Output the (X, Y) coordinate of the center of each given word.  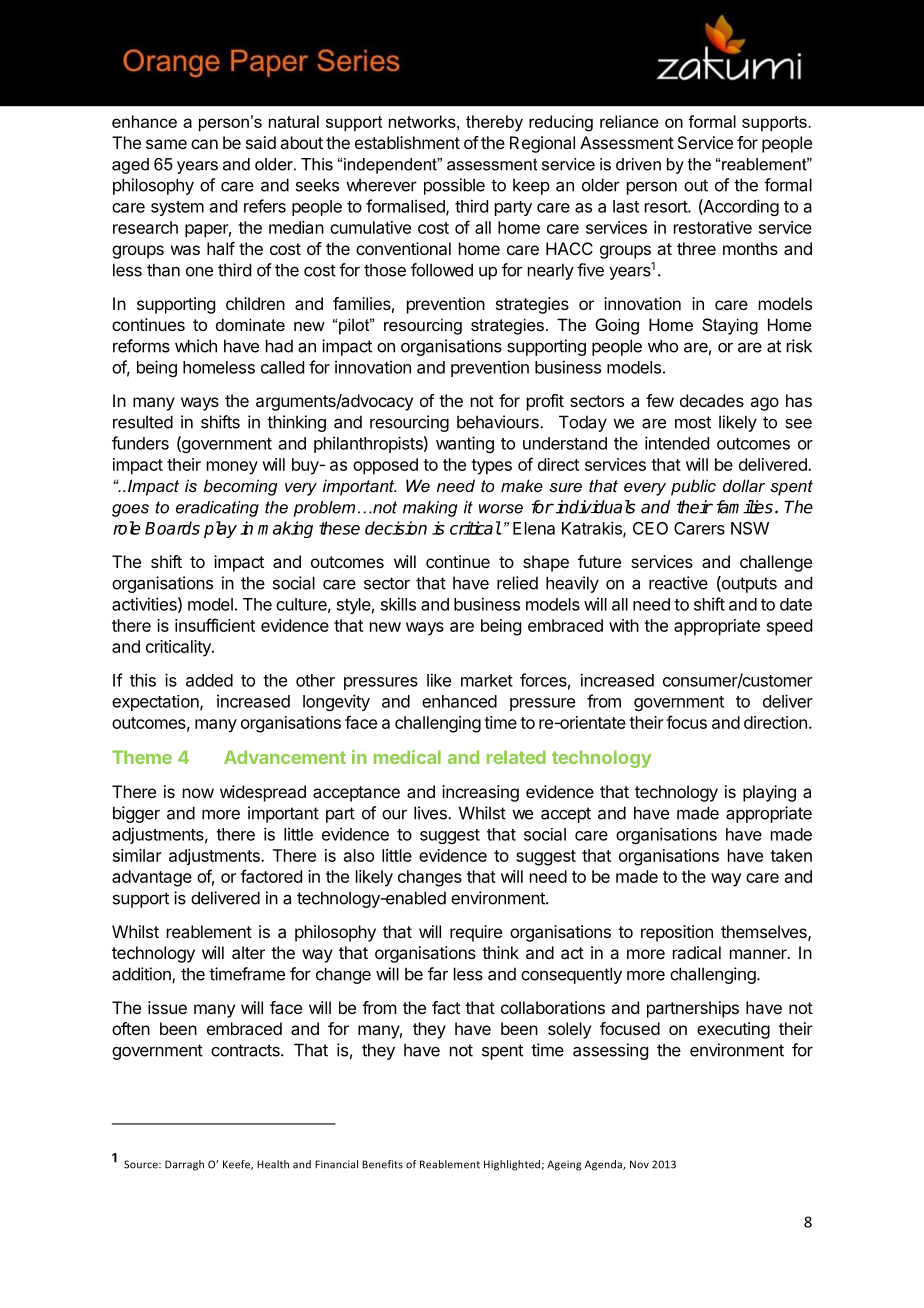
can (204, 144)
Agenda (604, 1165)
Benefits (382, 1164)
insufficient (215, 625)
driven (638, 164)
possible (454, 186)
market (487, 680)
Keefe (238, 1165)
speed (789, 627)
